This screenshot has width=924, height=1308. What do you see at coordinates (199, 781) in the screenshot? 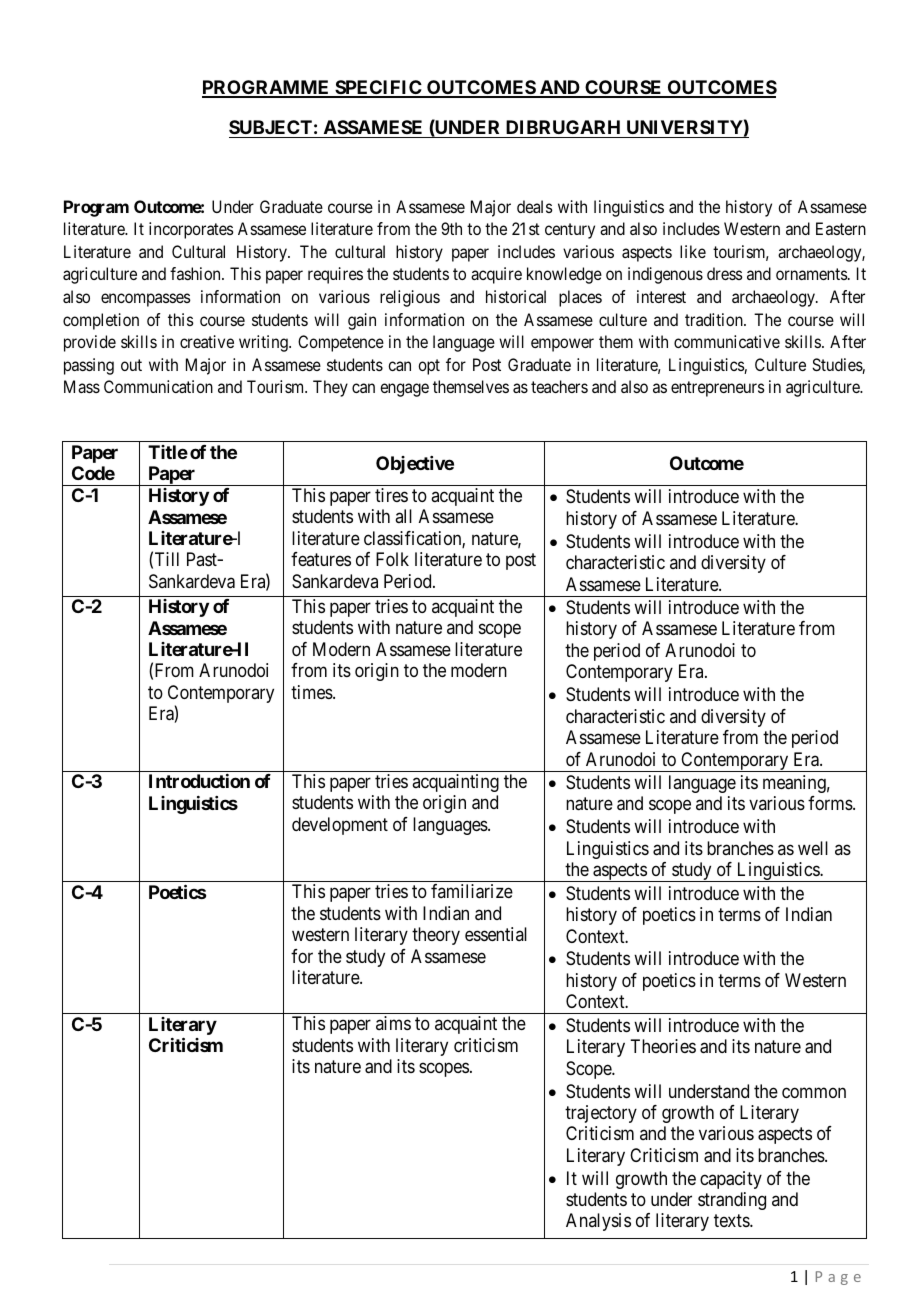
I see `Introduction` at bounding box center [199, 781].
